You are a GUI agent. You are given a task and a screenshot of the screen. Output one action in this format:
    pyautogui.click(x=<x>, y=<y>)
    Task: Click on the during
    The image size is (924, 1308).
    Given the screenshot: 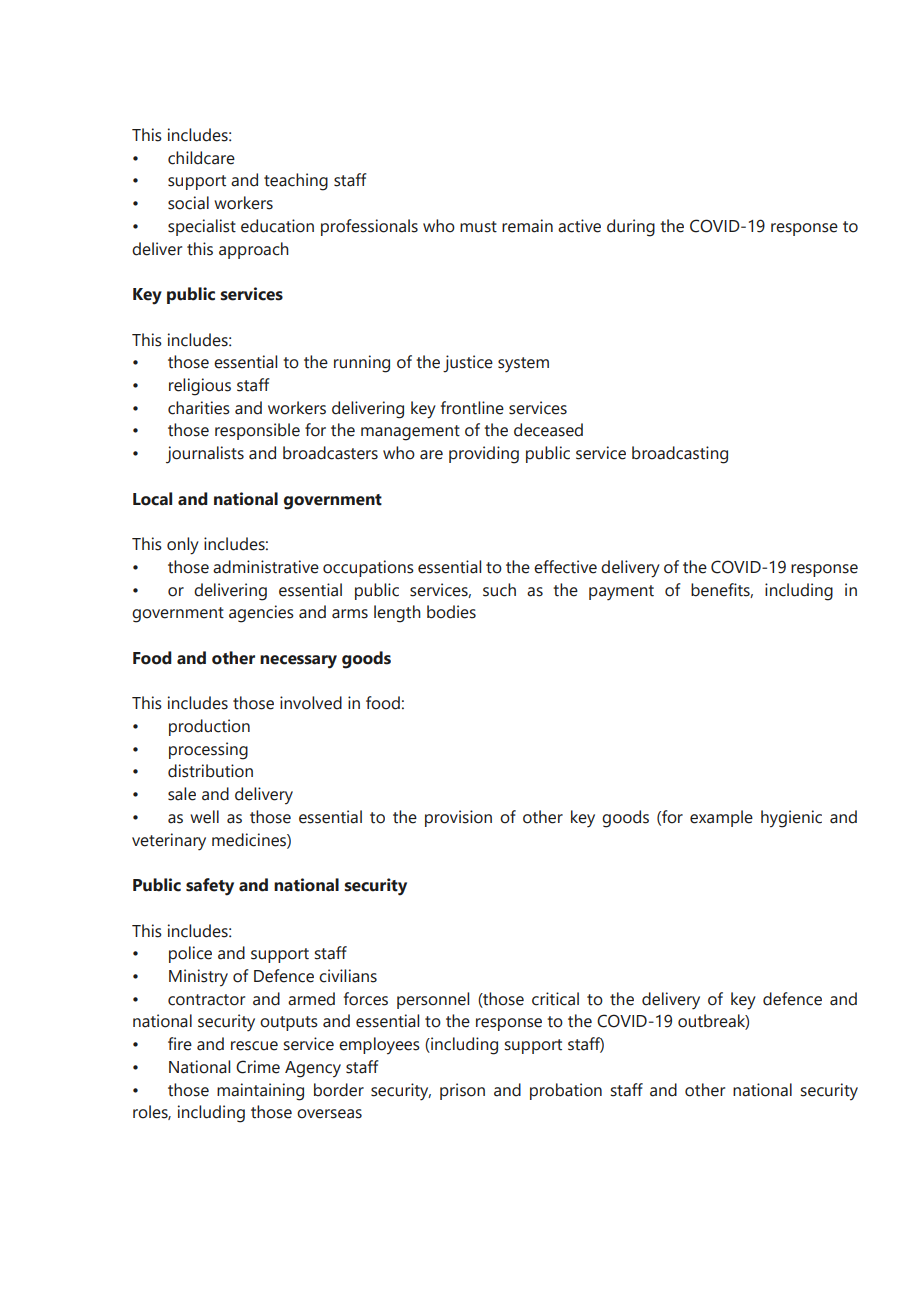 What is the action you would take?
    pyautogui.click(x=631, y=228)
